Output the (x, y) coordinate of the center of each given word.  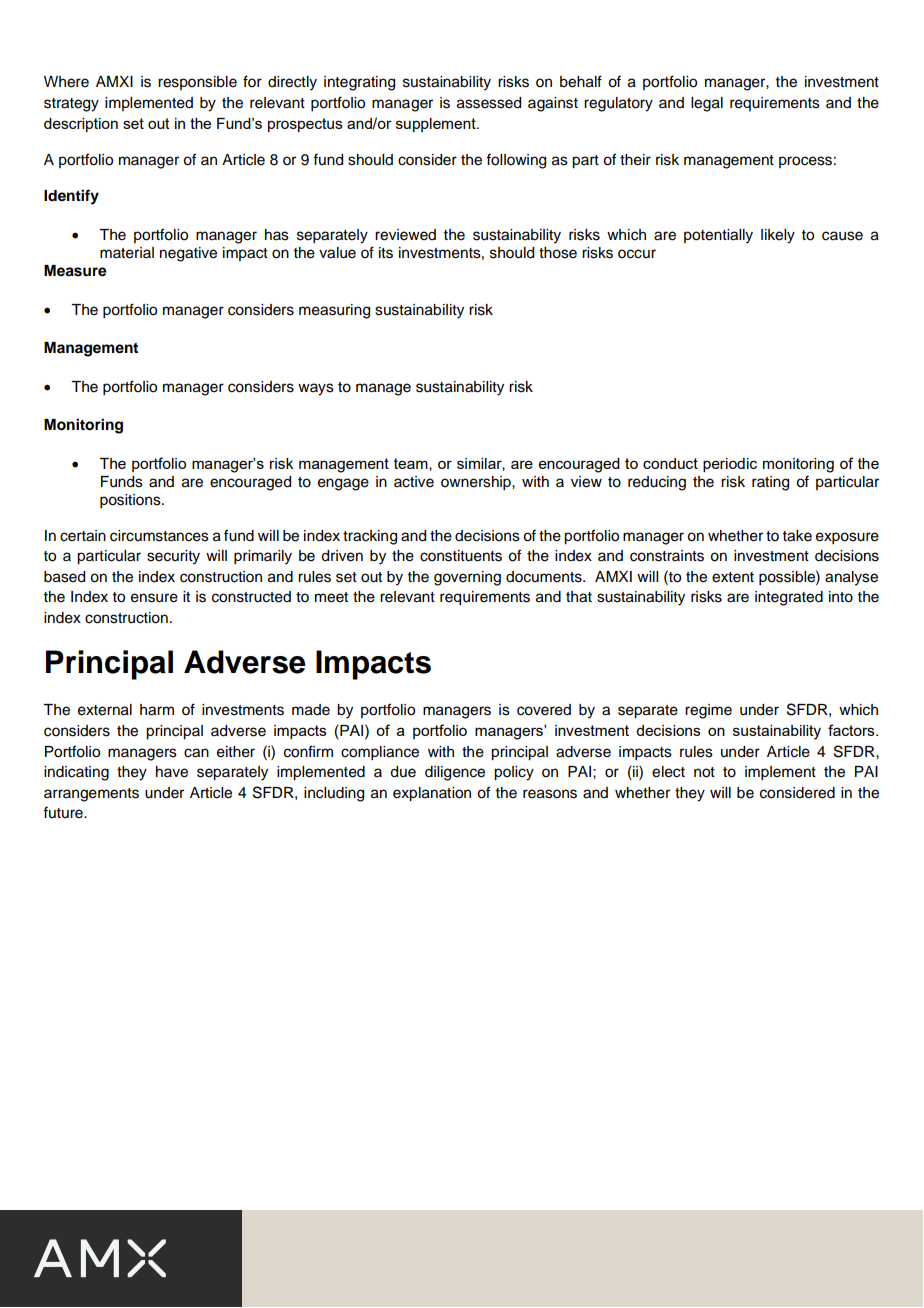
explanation (432, 794)
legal (707, 104)
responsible (197, 83)
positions (131, 501)
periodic (730, 465)
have (172, 772)
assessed (489, 103)
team (412, 464)
